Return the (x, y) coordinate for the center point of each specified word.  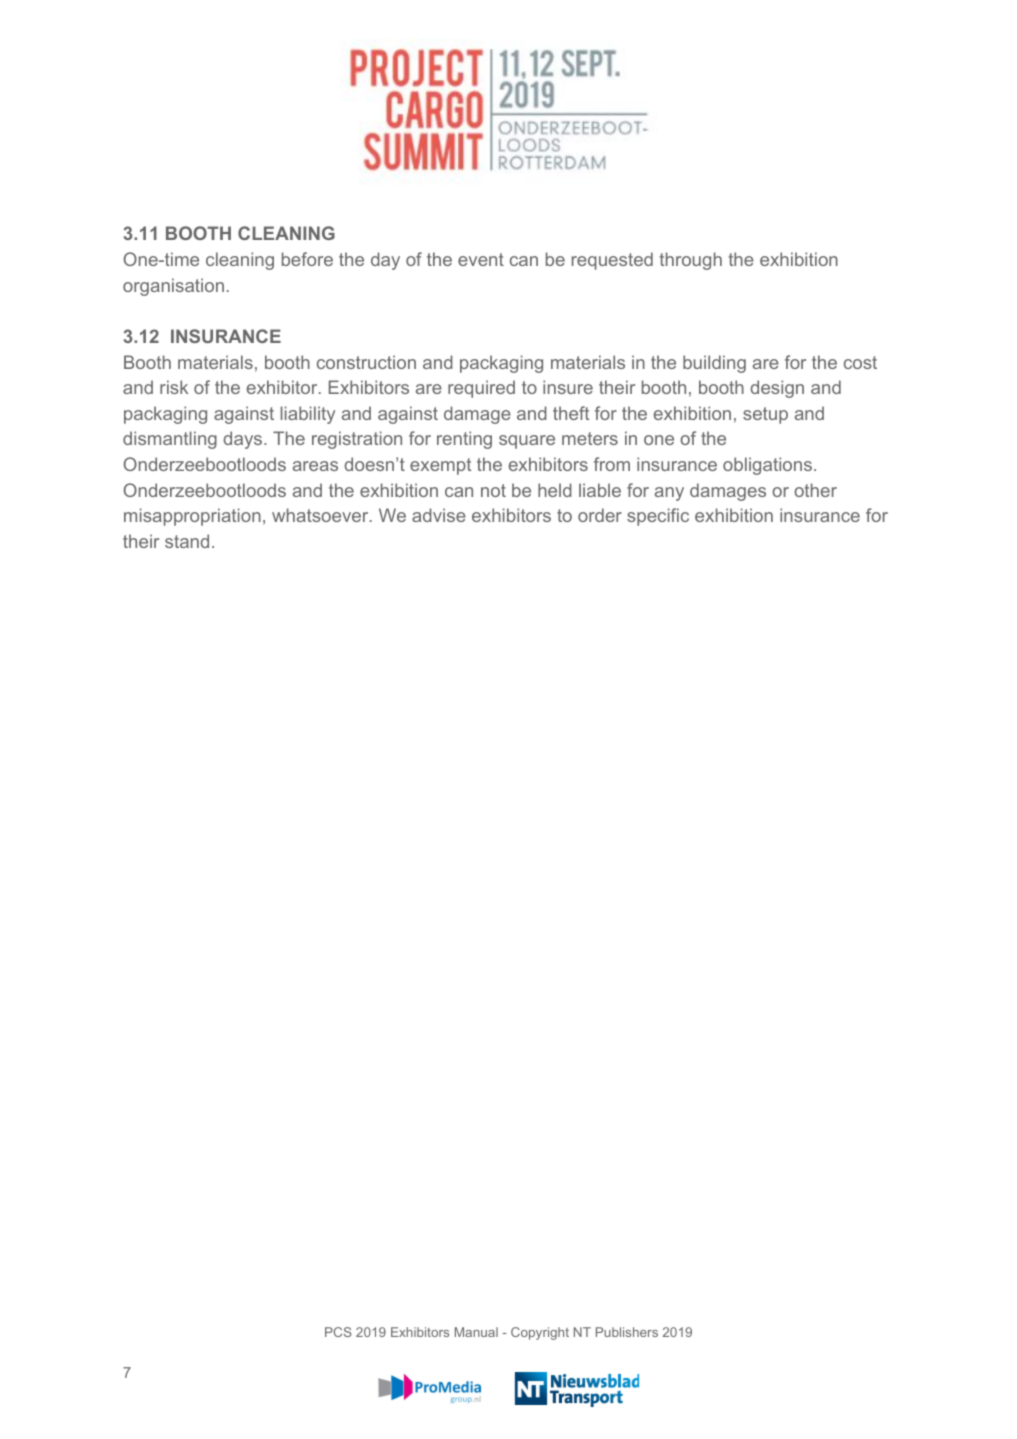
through (690, 261)
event (481, 259)
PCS (338, 1332)
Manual (476, 1332)
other (815, 490)
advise (439, 515)
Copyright (540, 1333)
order (600, 515)
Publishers (627, 1332)
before (307, 259)
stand (187, 541)
